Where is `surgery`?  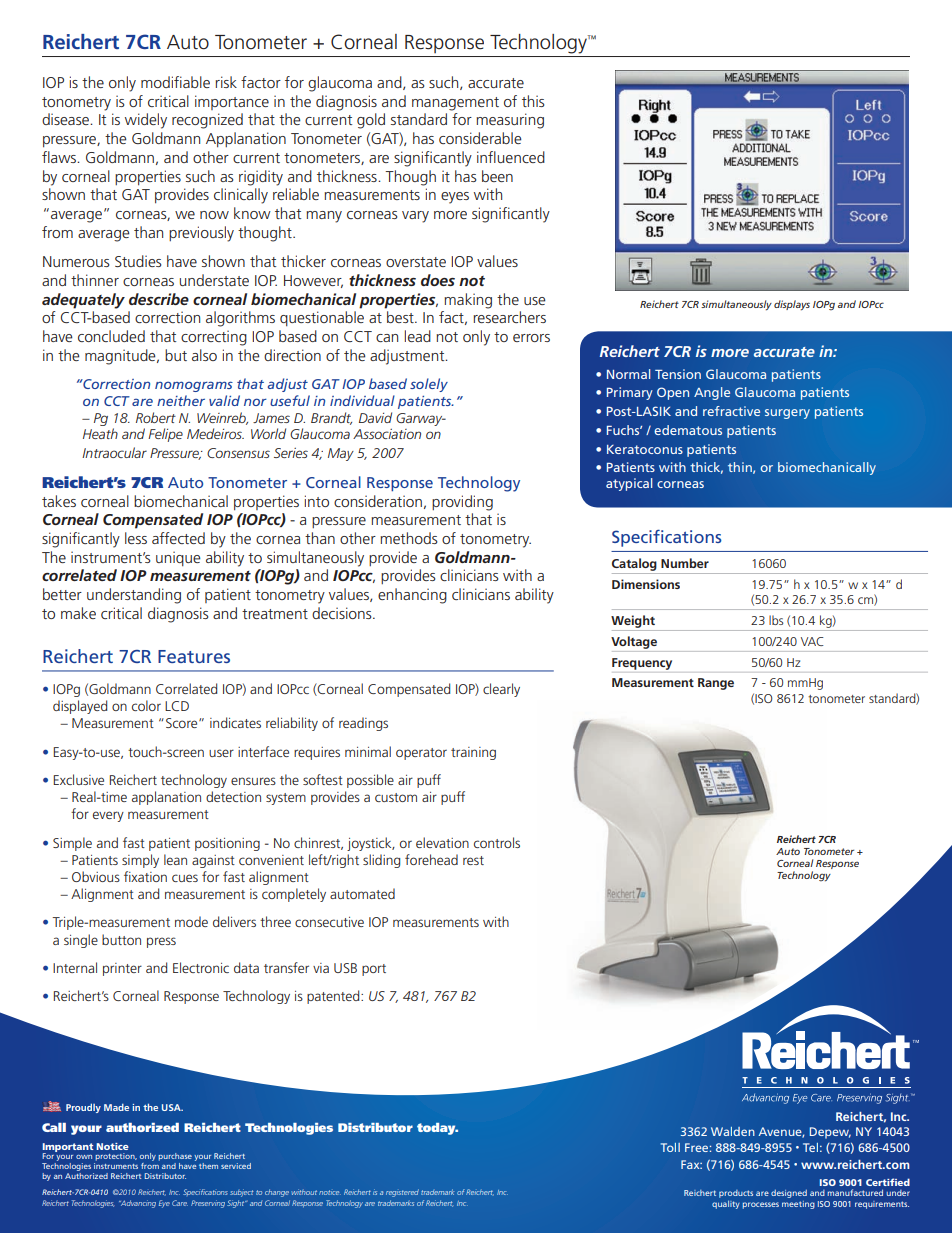 surgery is located at coordinates (787, 414).
